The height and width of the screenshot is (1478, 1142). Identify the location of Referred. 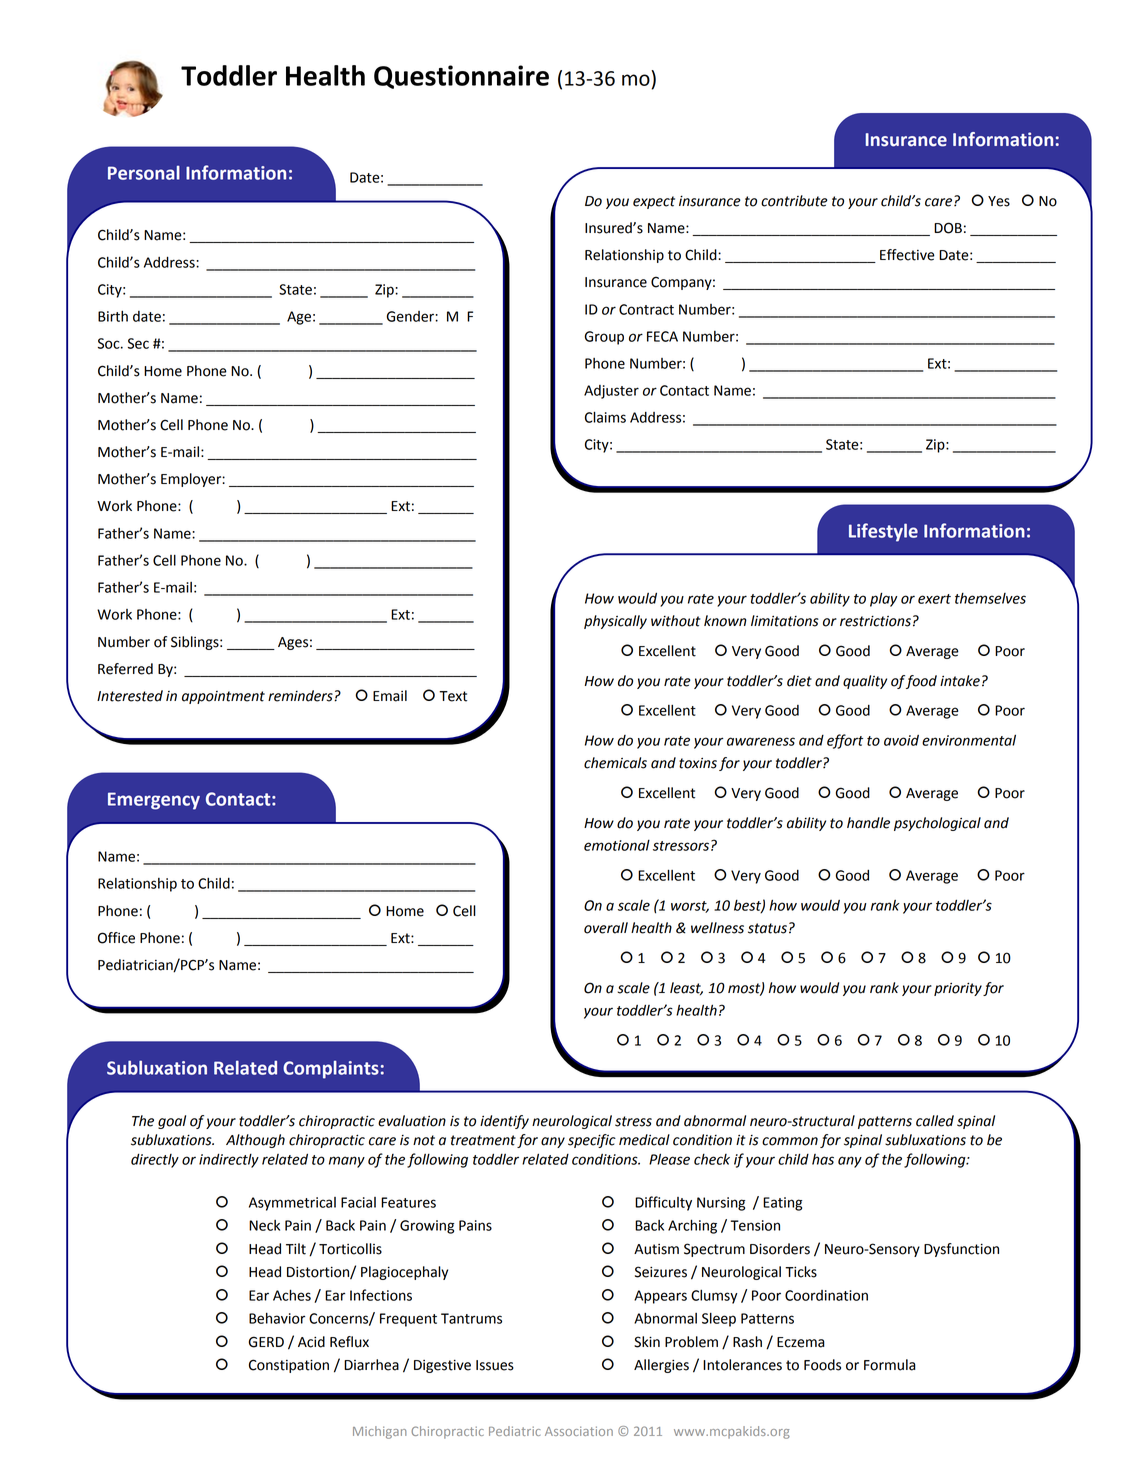
(125, 669).
